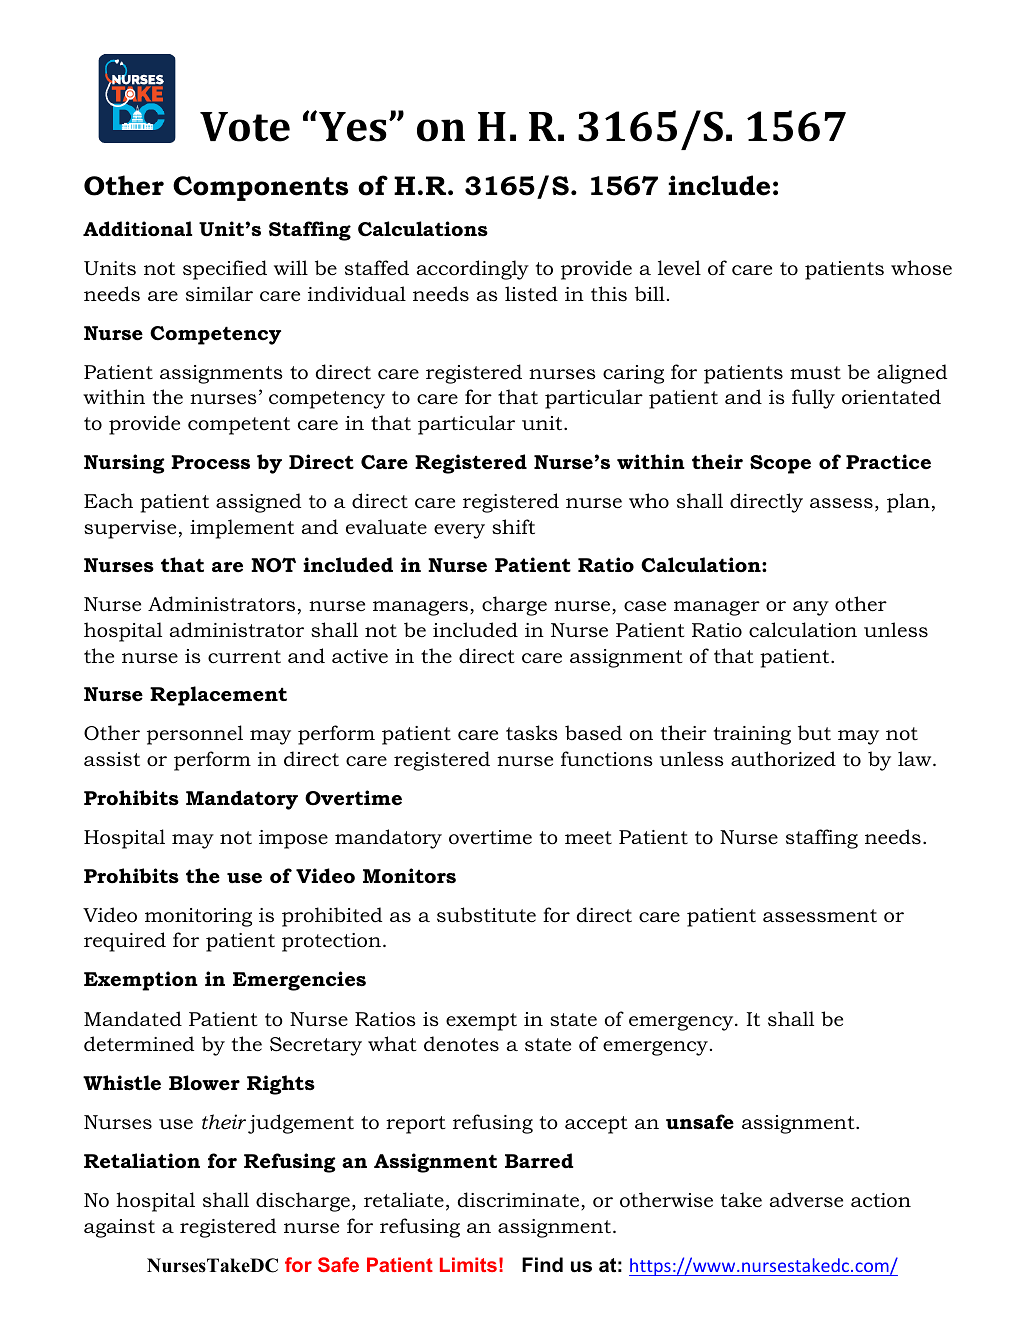  I want to click on against, so click(119, 1228).
